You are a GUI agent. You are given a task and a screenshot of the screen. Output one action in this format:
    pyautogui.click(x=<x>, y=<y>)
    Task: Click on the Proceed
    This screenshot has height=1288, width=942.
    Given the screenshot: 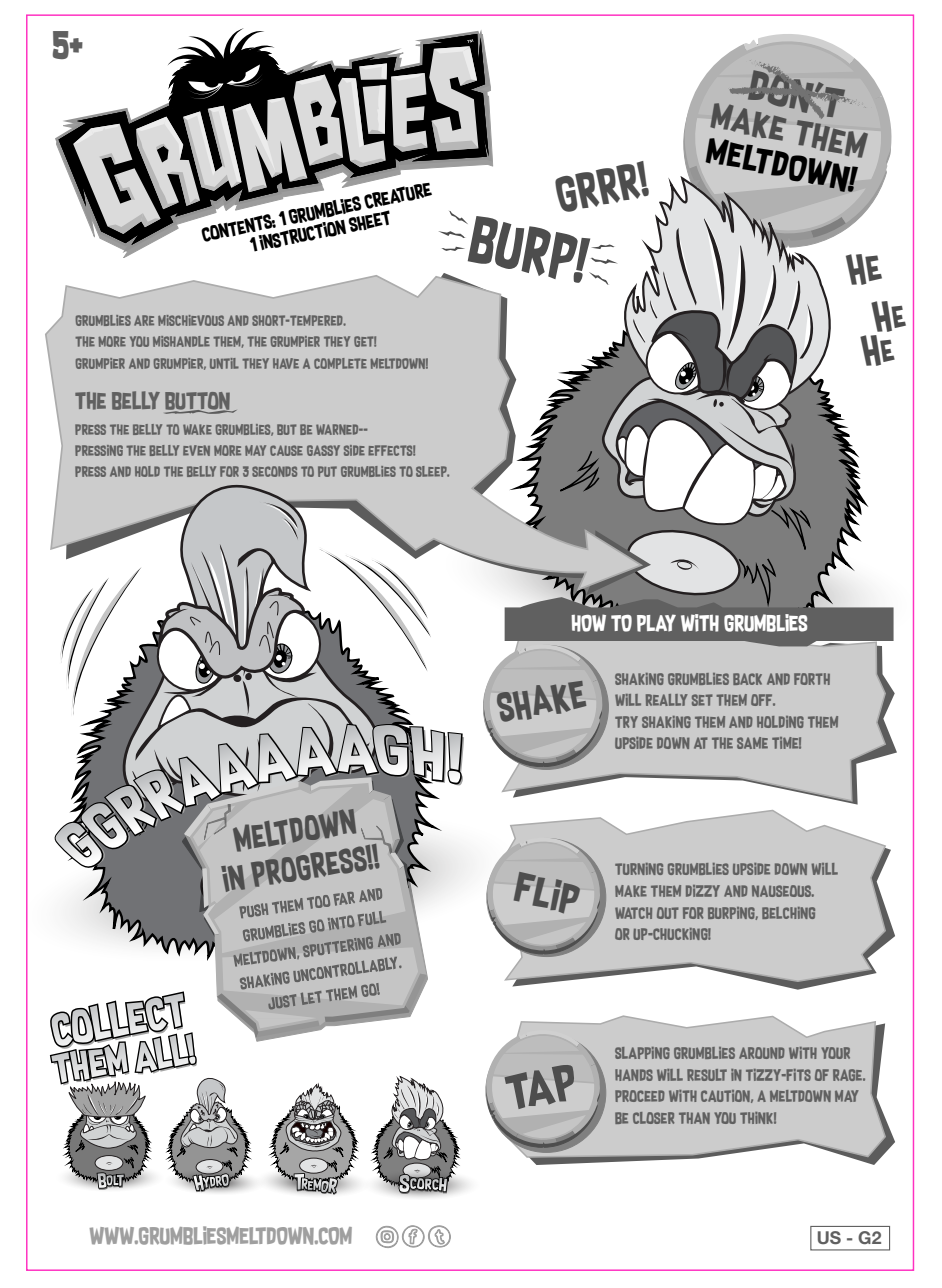 What is the action you would take?
    pyautogui.click(x=640, y=1096)
